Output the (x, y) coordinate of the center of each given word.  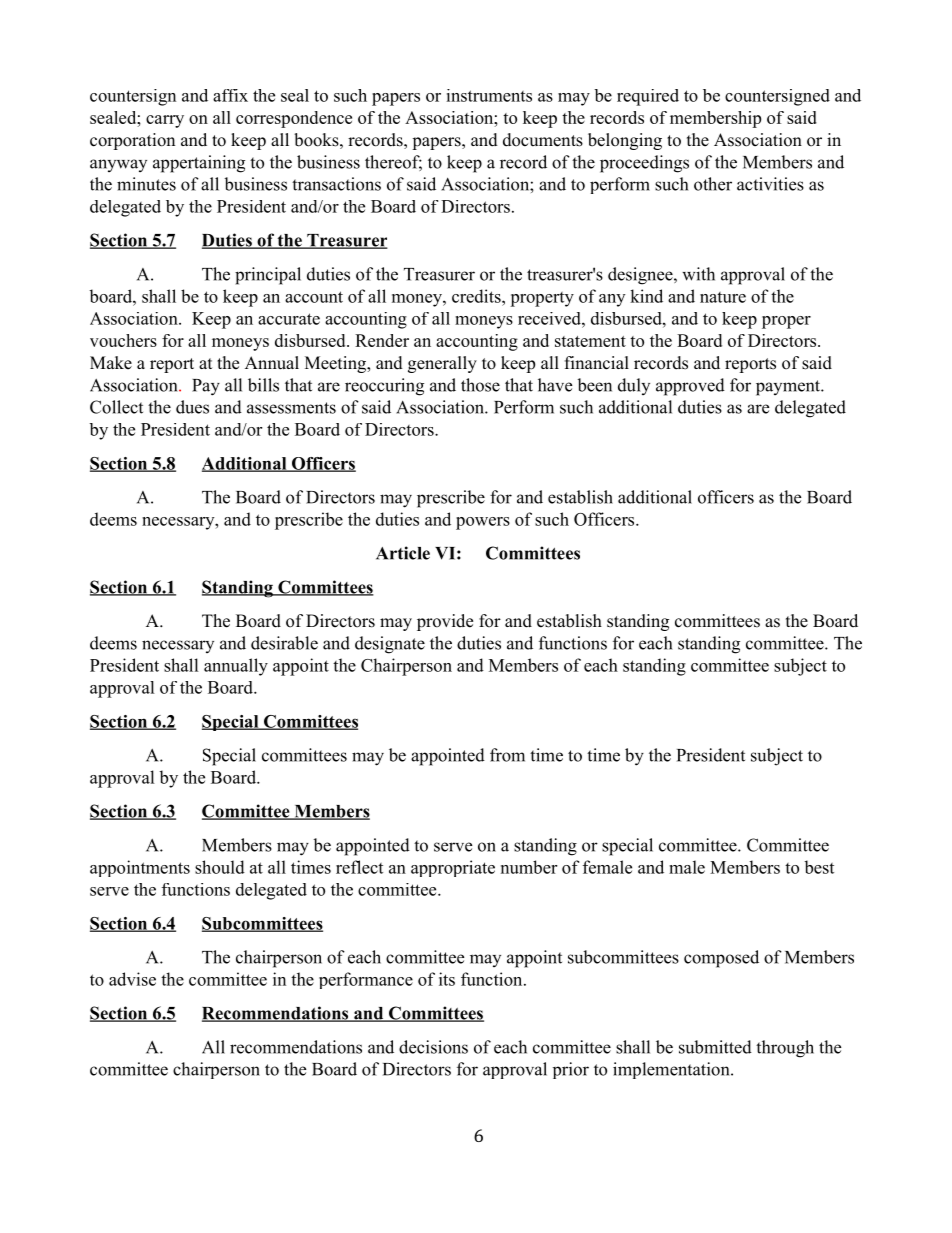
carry (165, 121)
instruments (489, 95)
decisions (433, 1047)
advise (132, 979)
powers (483, 523)
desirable (284, 643)
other (713, 184)
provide (445, 622)
